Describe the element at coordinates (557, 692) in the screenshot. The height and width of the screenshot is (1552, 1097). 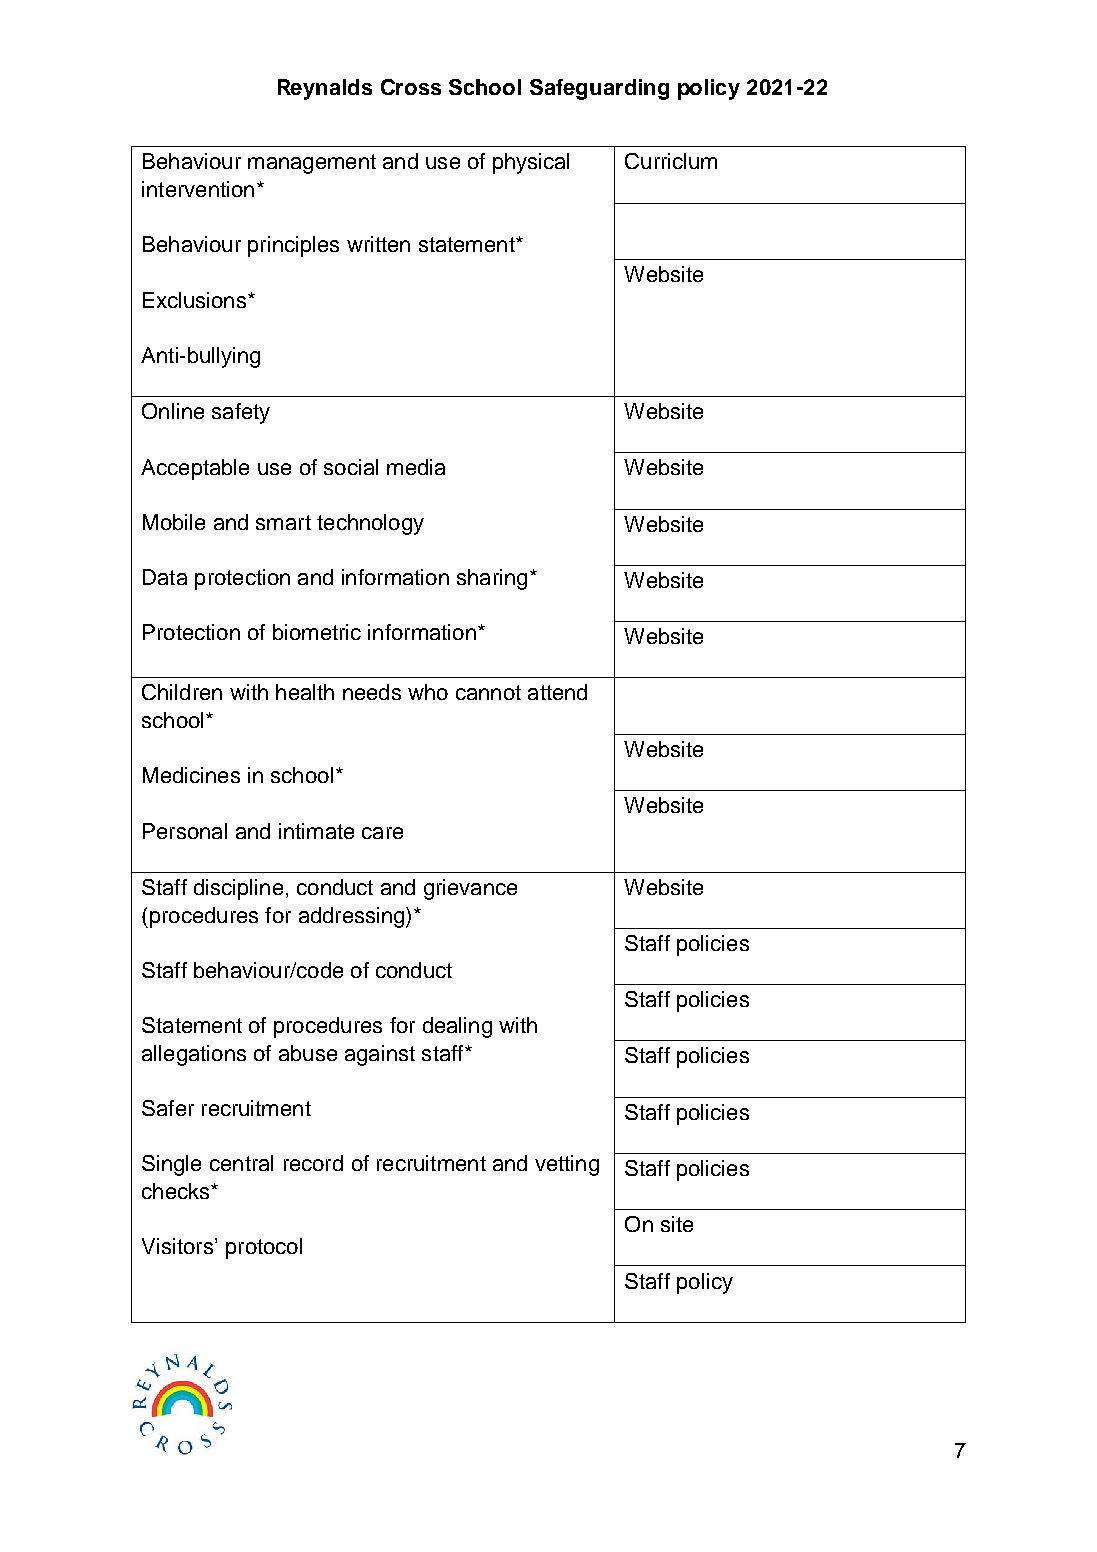
I see `attend` at that location.
